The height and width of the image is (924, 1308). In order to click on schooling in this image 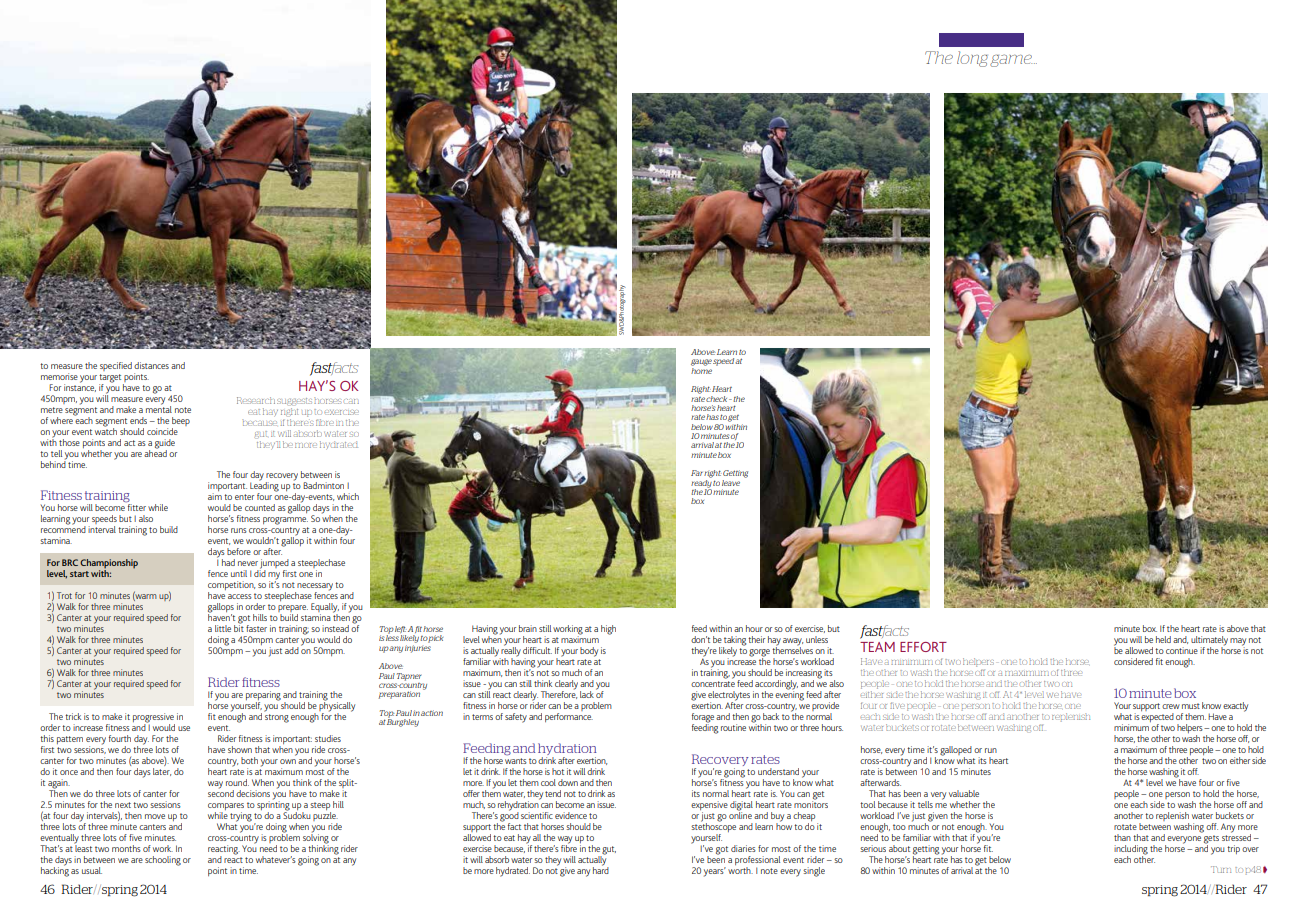, I will do `click(163, 861)`.
